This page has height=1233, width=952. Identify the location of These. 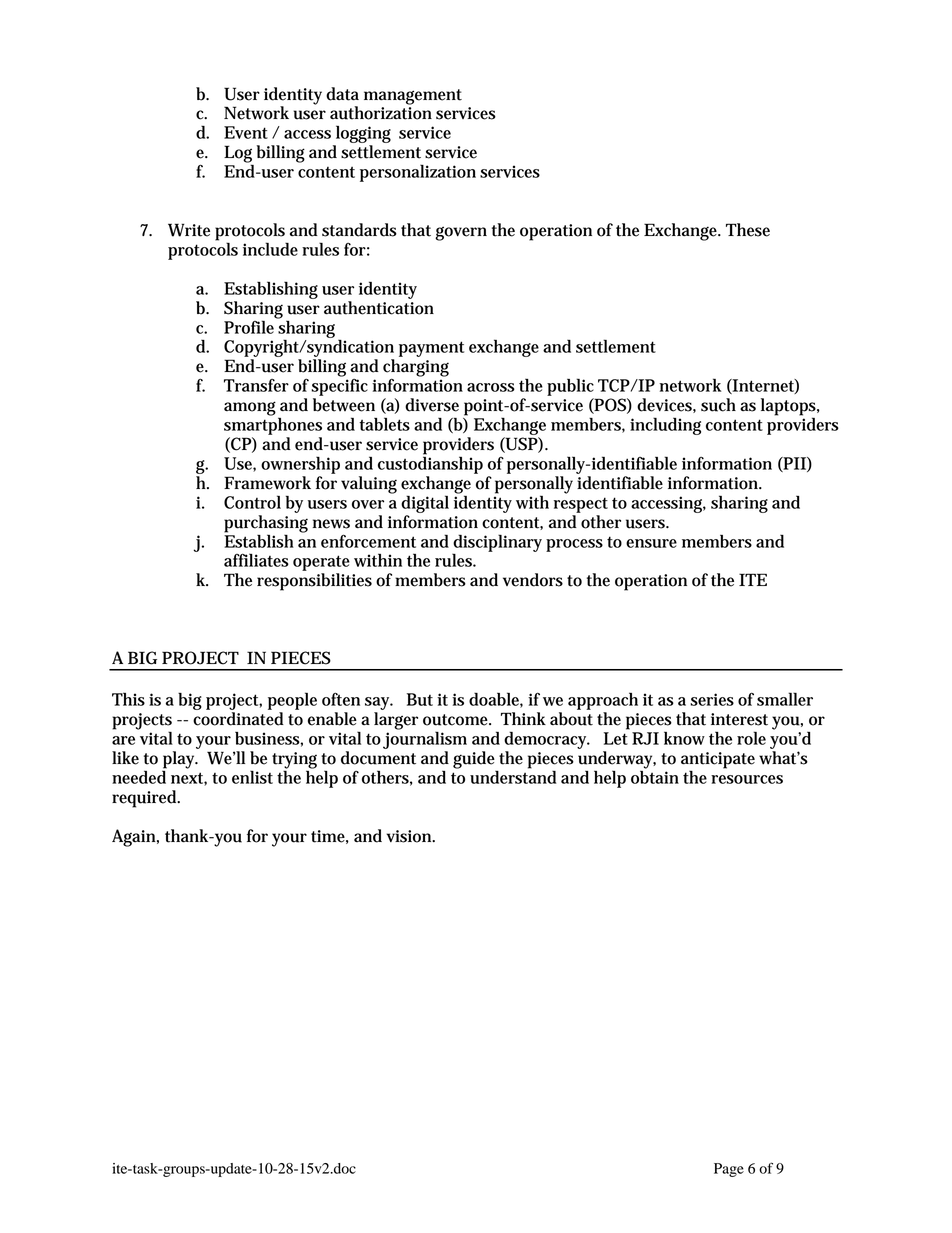
(748, 230).
